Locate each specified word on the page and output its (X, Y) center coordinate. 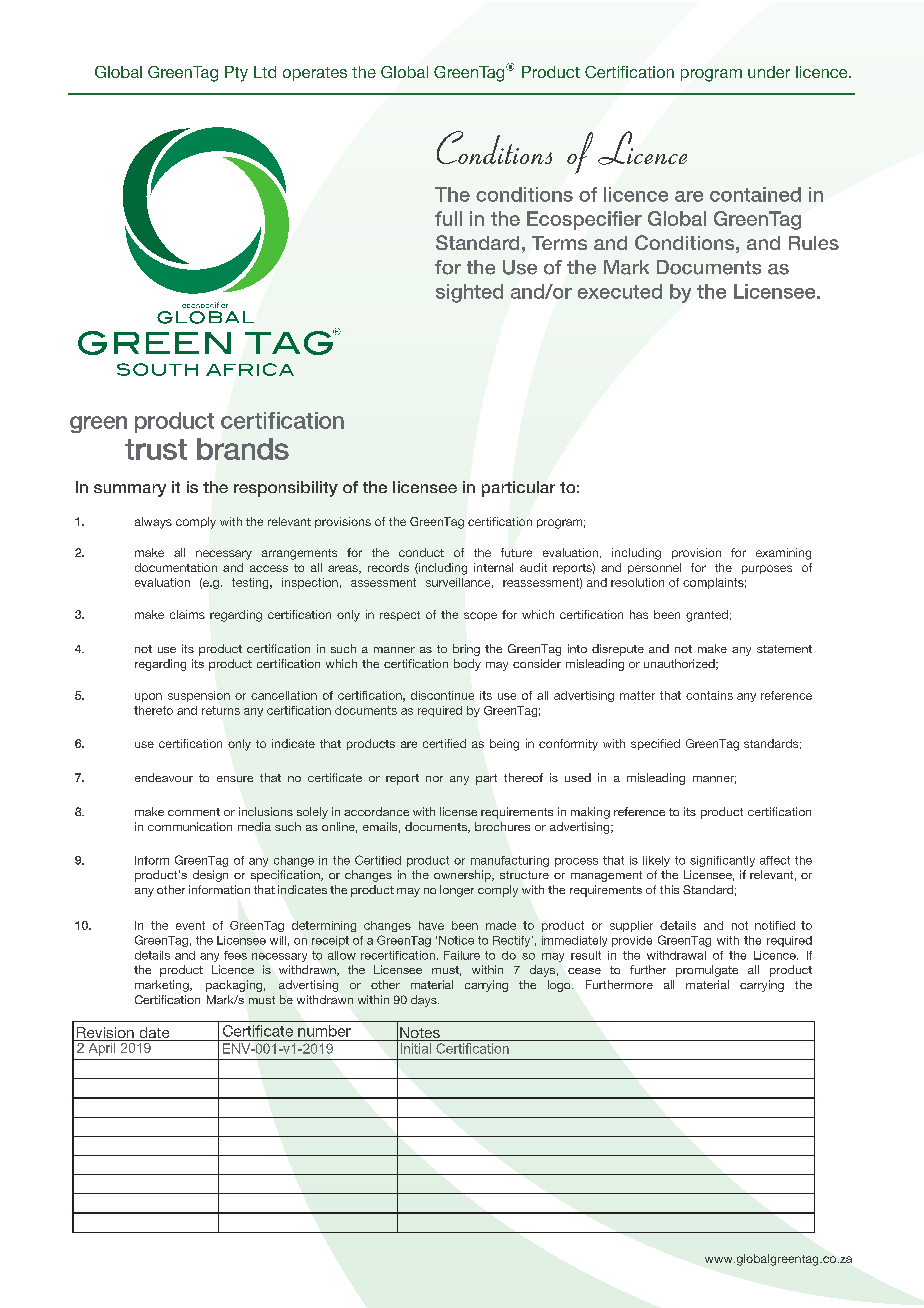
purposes (767, 569)
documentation (176, 567)
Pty (236, 74)
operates (315, 74)
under (769, 72)
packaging (234, 986)
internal (493, 567)
